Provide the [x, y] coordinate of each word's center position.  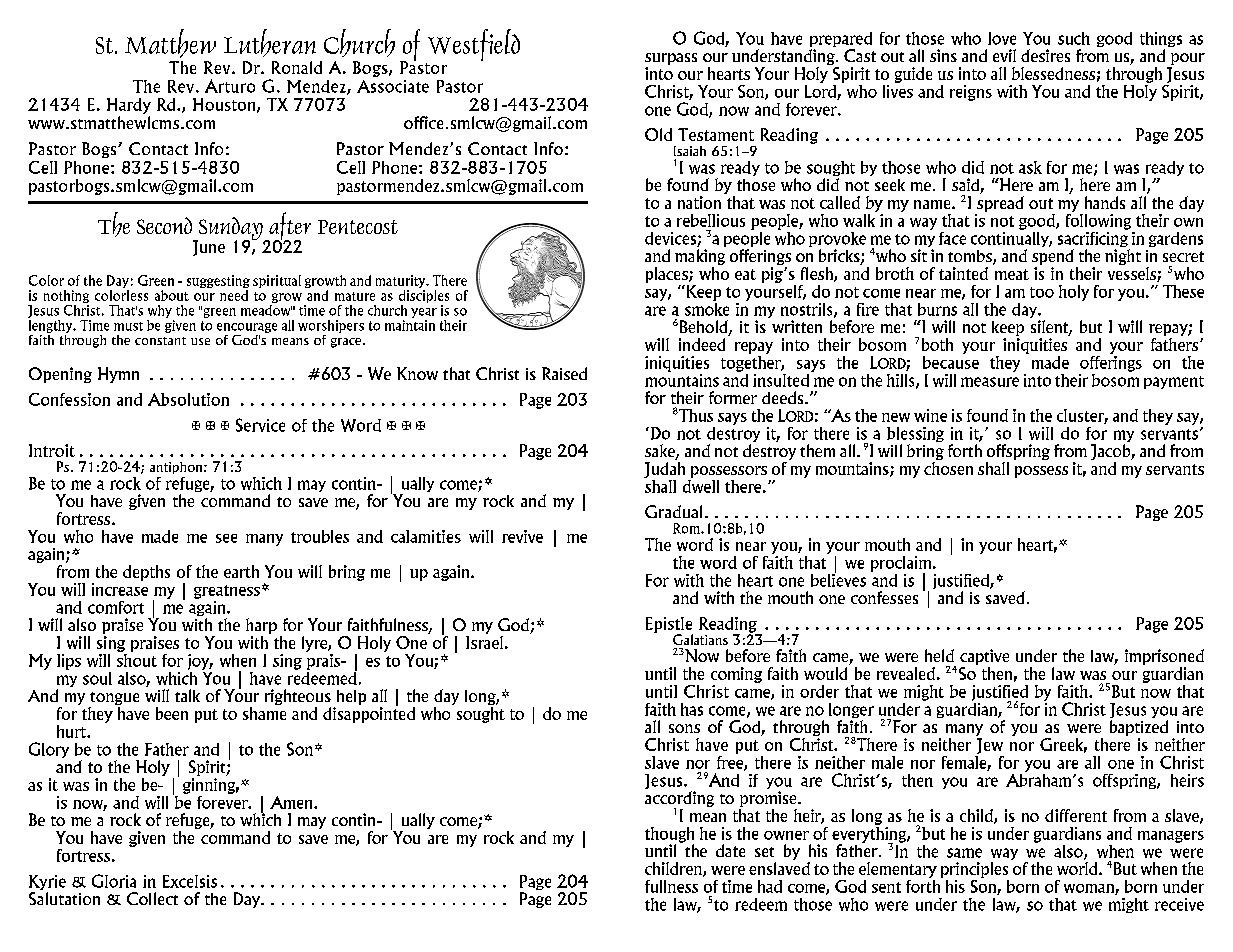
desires [1045, 55]
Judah [664, 470]
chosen [948, 468]
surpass [671, 60]
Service [260, 425]
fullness [671, 886]
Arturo [230, 86]
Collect [152, 898]
